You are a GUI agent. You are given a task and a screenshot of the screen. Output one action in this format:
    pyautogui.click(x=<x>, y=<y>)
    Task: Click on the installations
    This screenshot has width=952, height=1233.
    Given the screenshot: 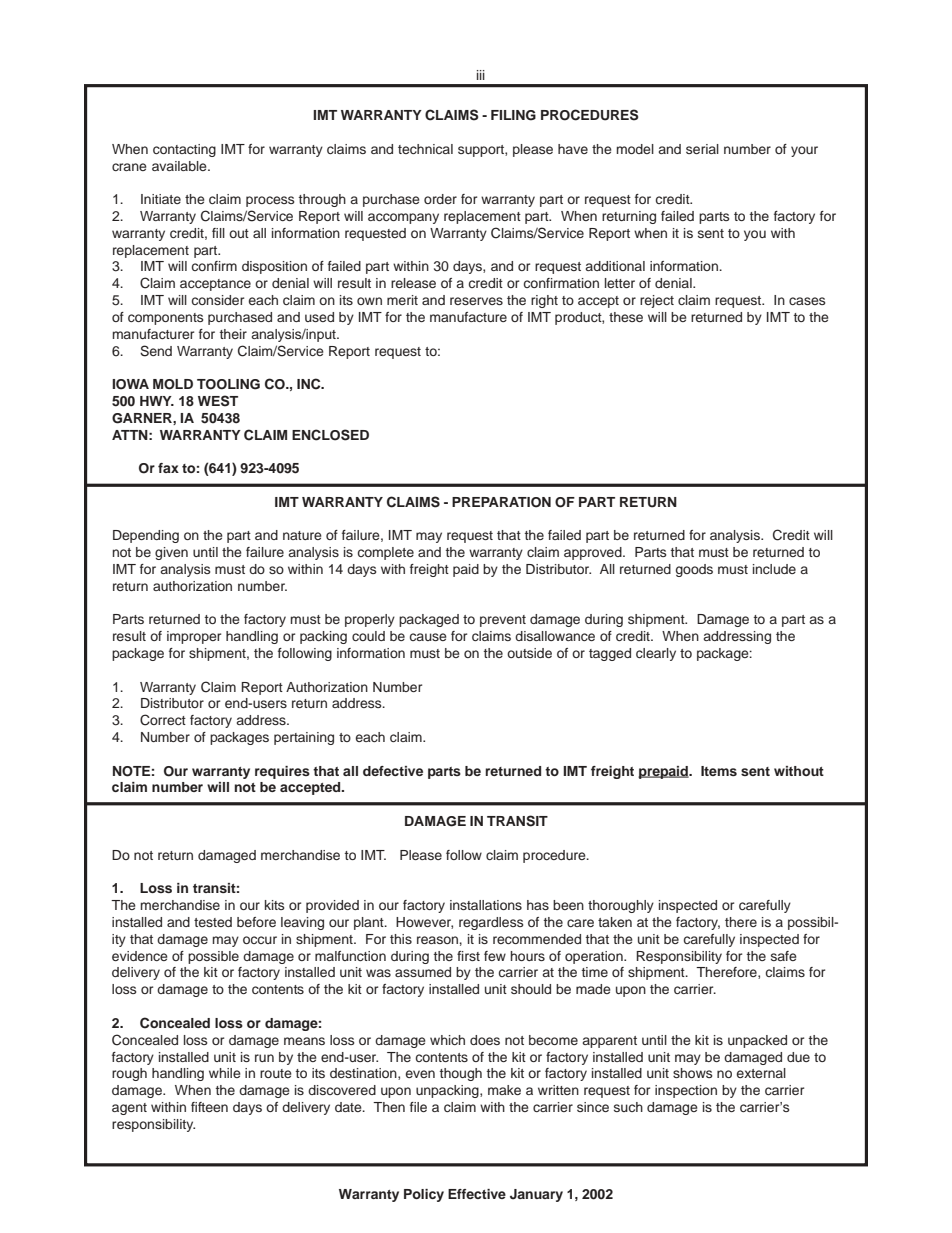 What is the action you would take?
    pyautogui.click(x=486, y=905)
